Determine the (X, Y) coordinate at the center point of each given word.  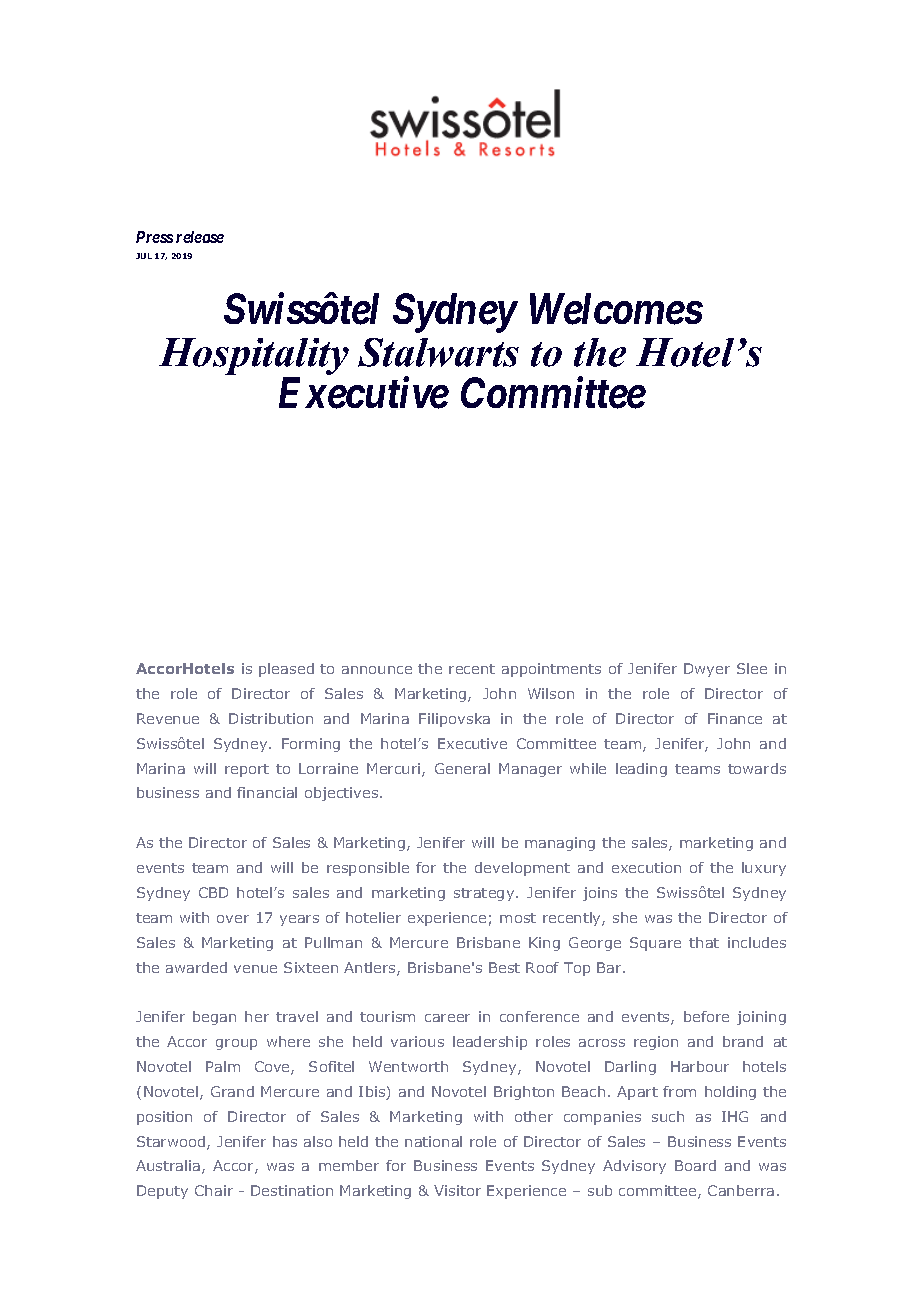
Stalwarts (438, 352)
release (200, 237)
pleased (286, 670)
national (433, 1141)
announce (377, 670)
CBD (213, 892)
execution (646, 867)
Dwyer (707, 670)
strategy (485, 894)
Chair (214, 1190)
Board (695, 1165)
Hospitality (254, 358)
